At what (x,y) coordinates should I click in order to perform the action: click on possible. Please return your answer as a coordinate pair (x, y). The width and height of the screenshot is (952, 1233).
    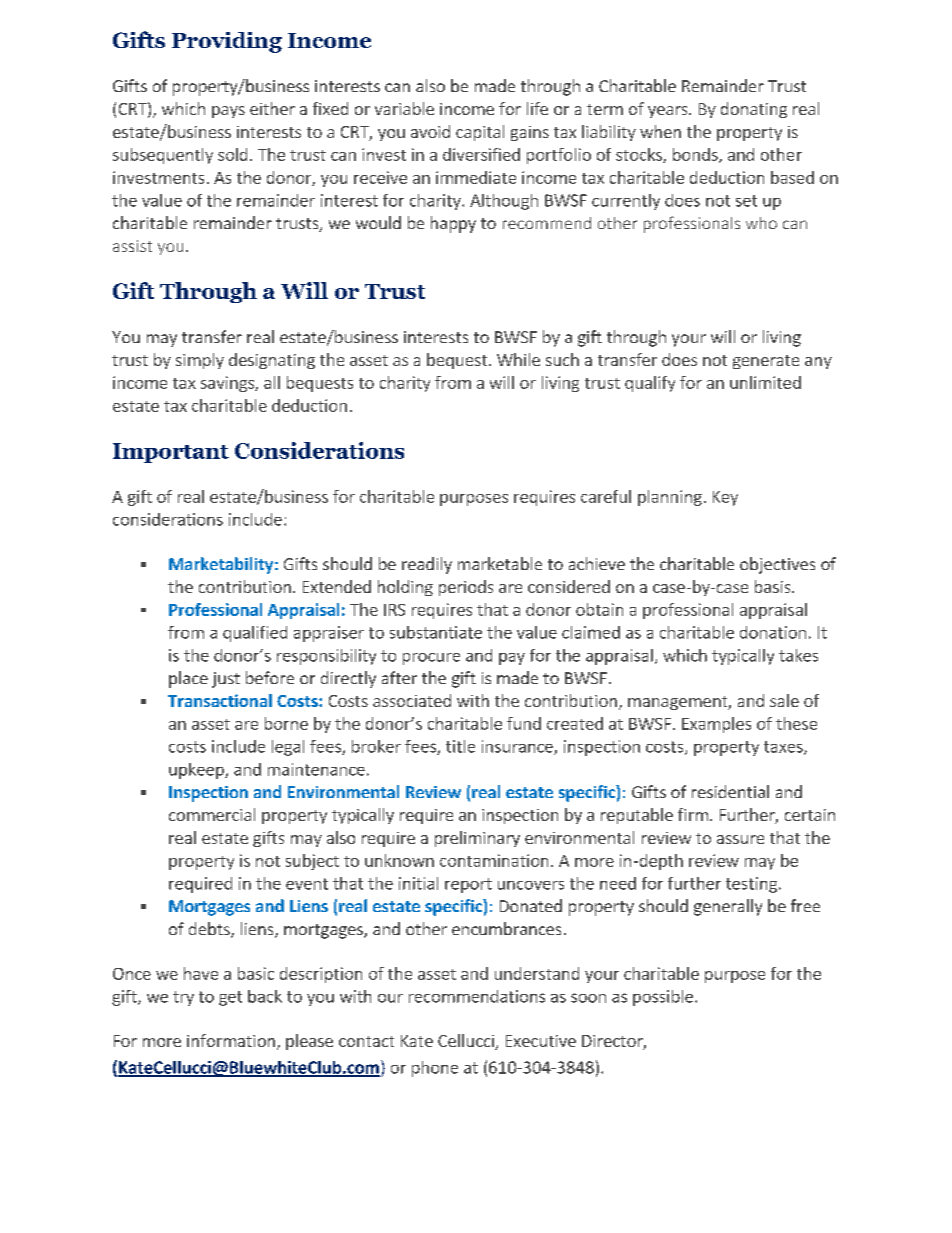
    Looking at the image, I should click on (663, 998).
